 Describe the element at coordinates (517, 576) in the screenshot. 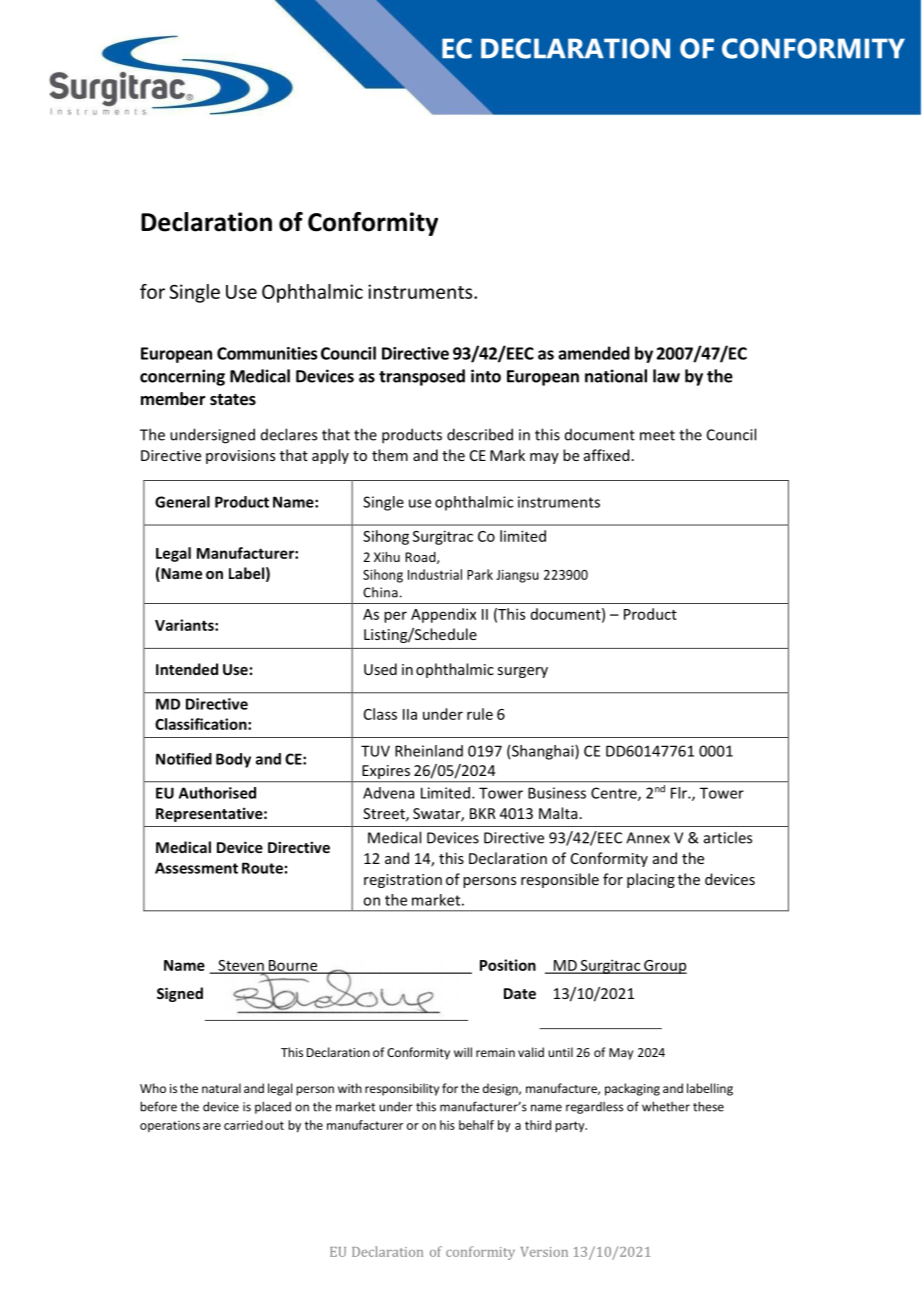

I see `Jiangsu` at that location.
